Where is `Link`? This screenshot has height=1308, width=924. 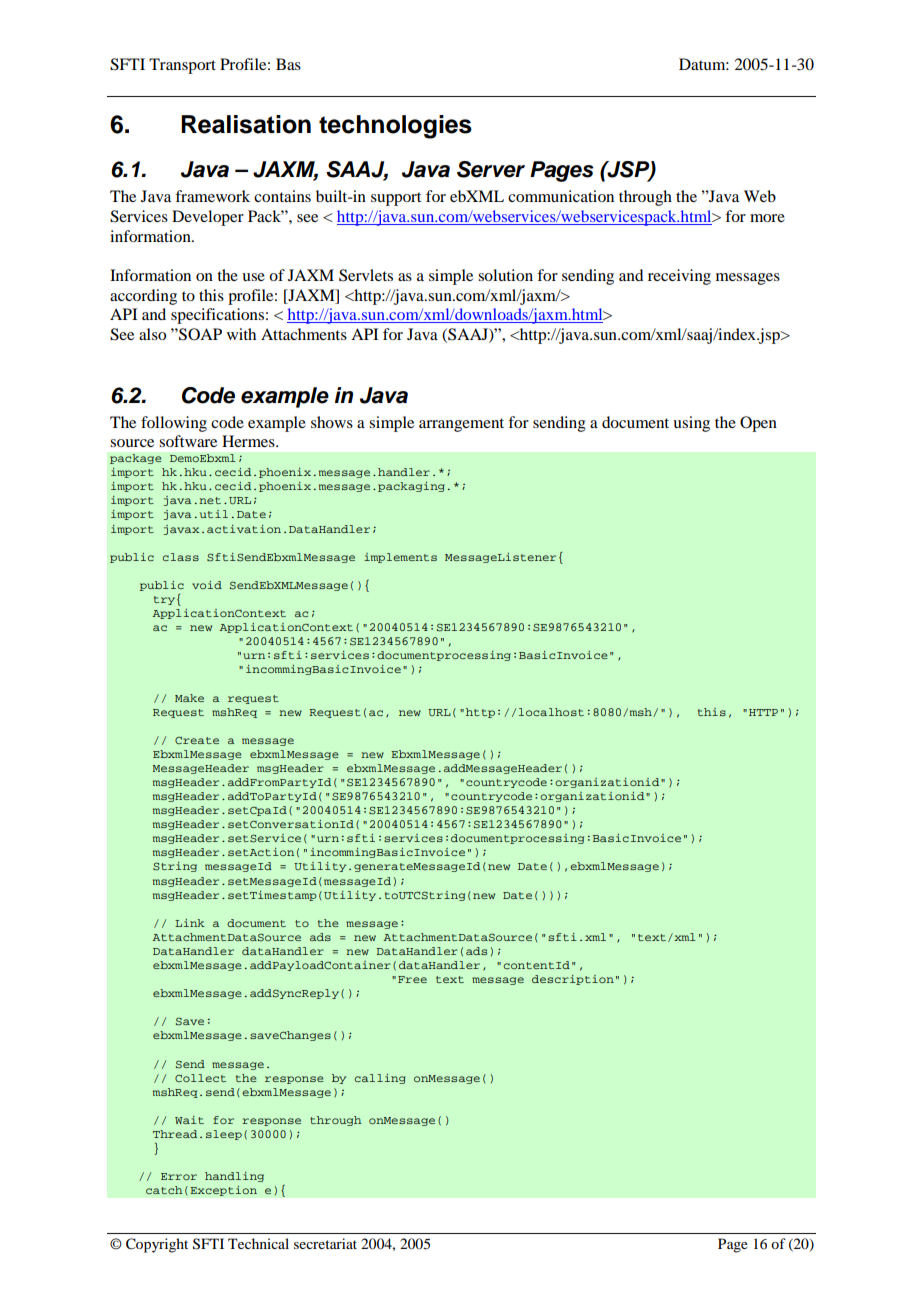
Link is located at coordinates (190, 923).
